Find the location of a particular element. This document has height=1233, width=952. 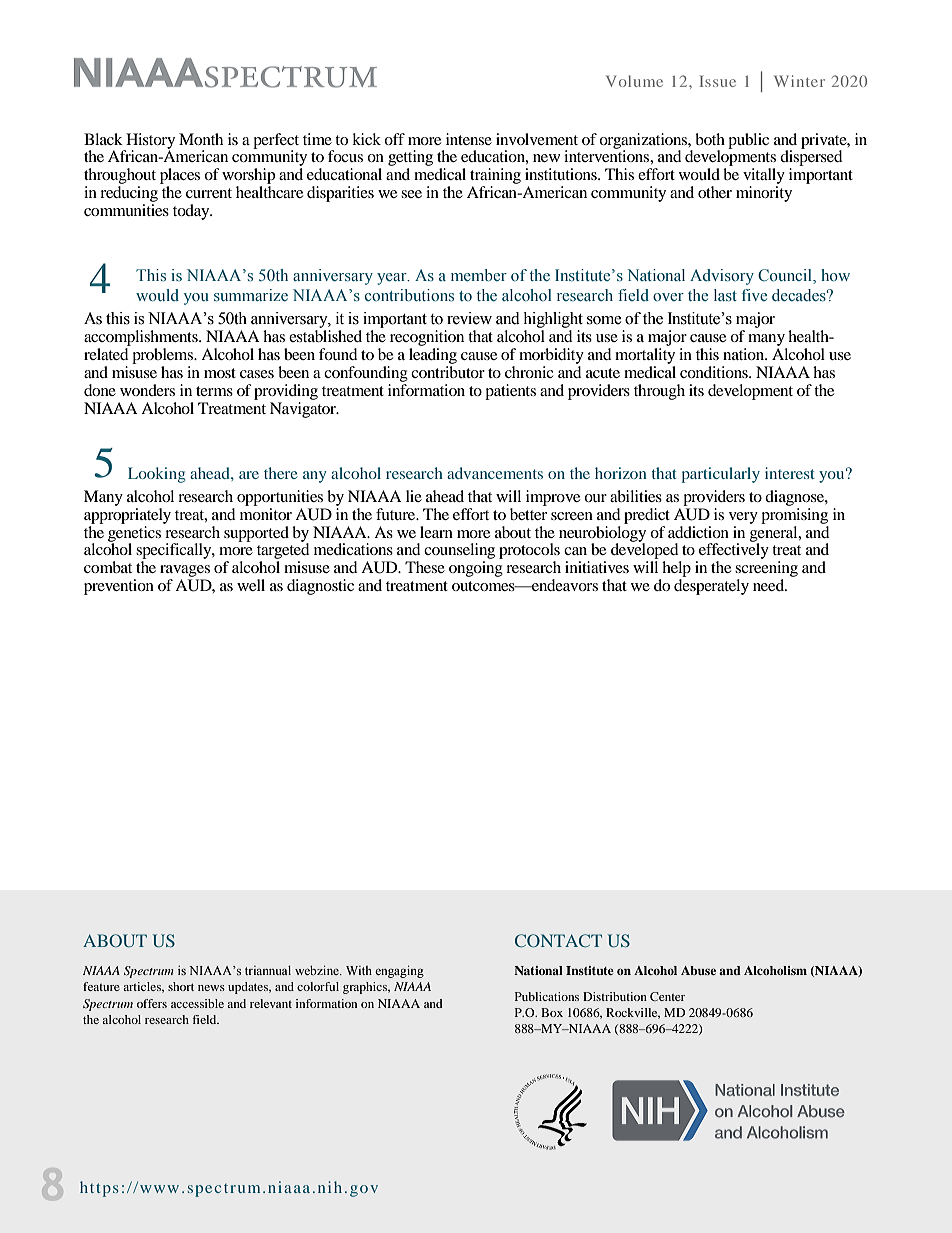

Issue is located at coordinates (717, 81).
